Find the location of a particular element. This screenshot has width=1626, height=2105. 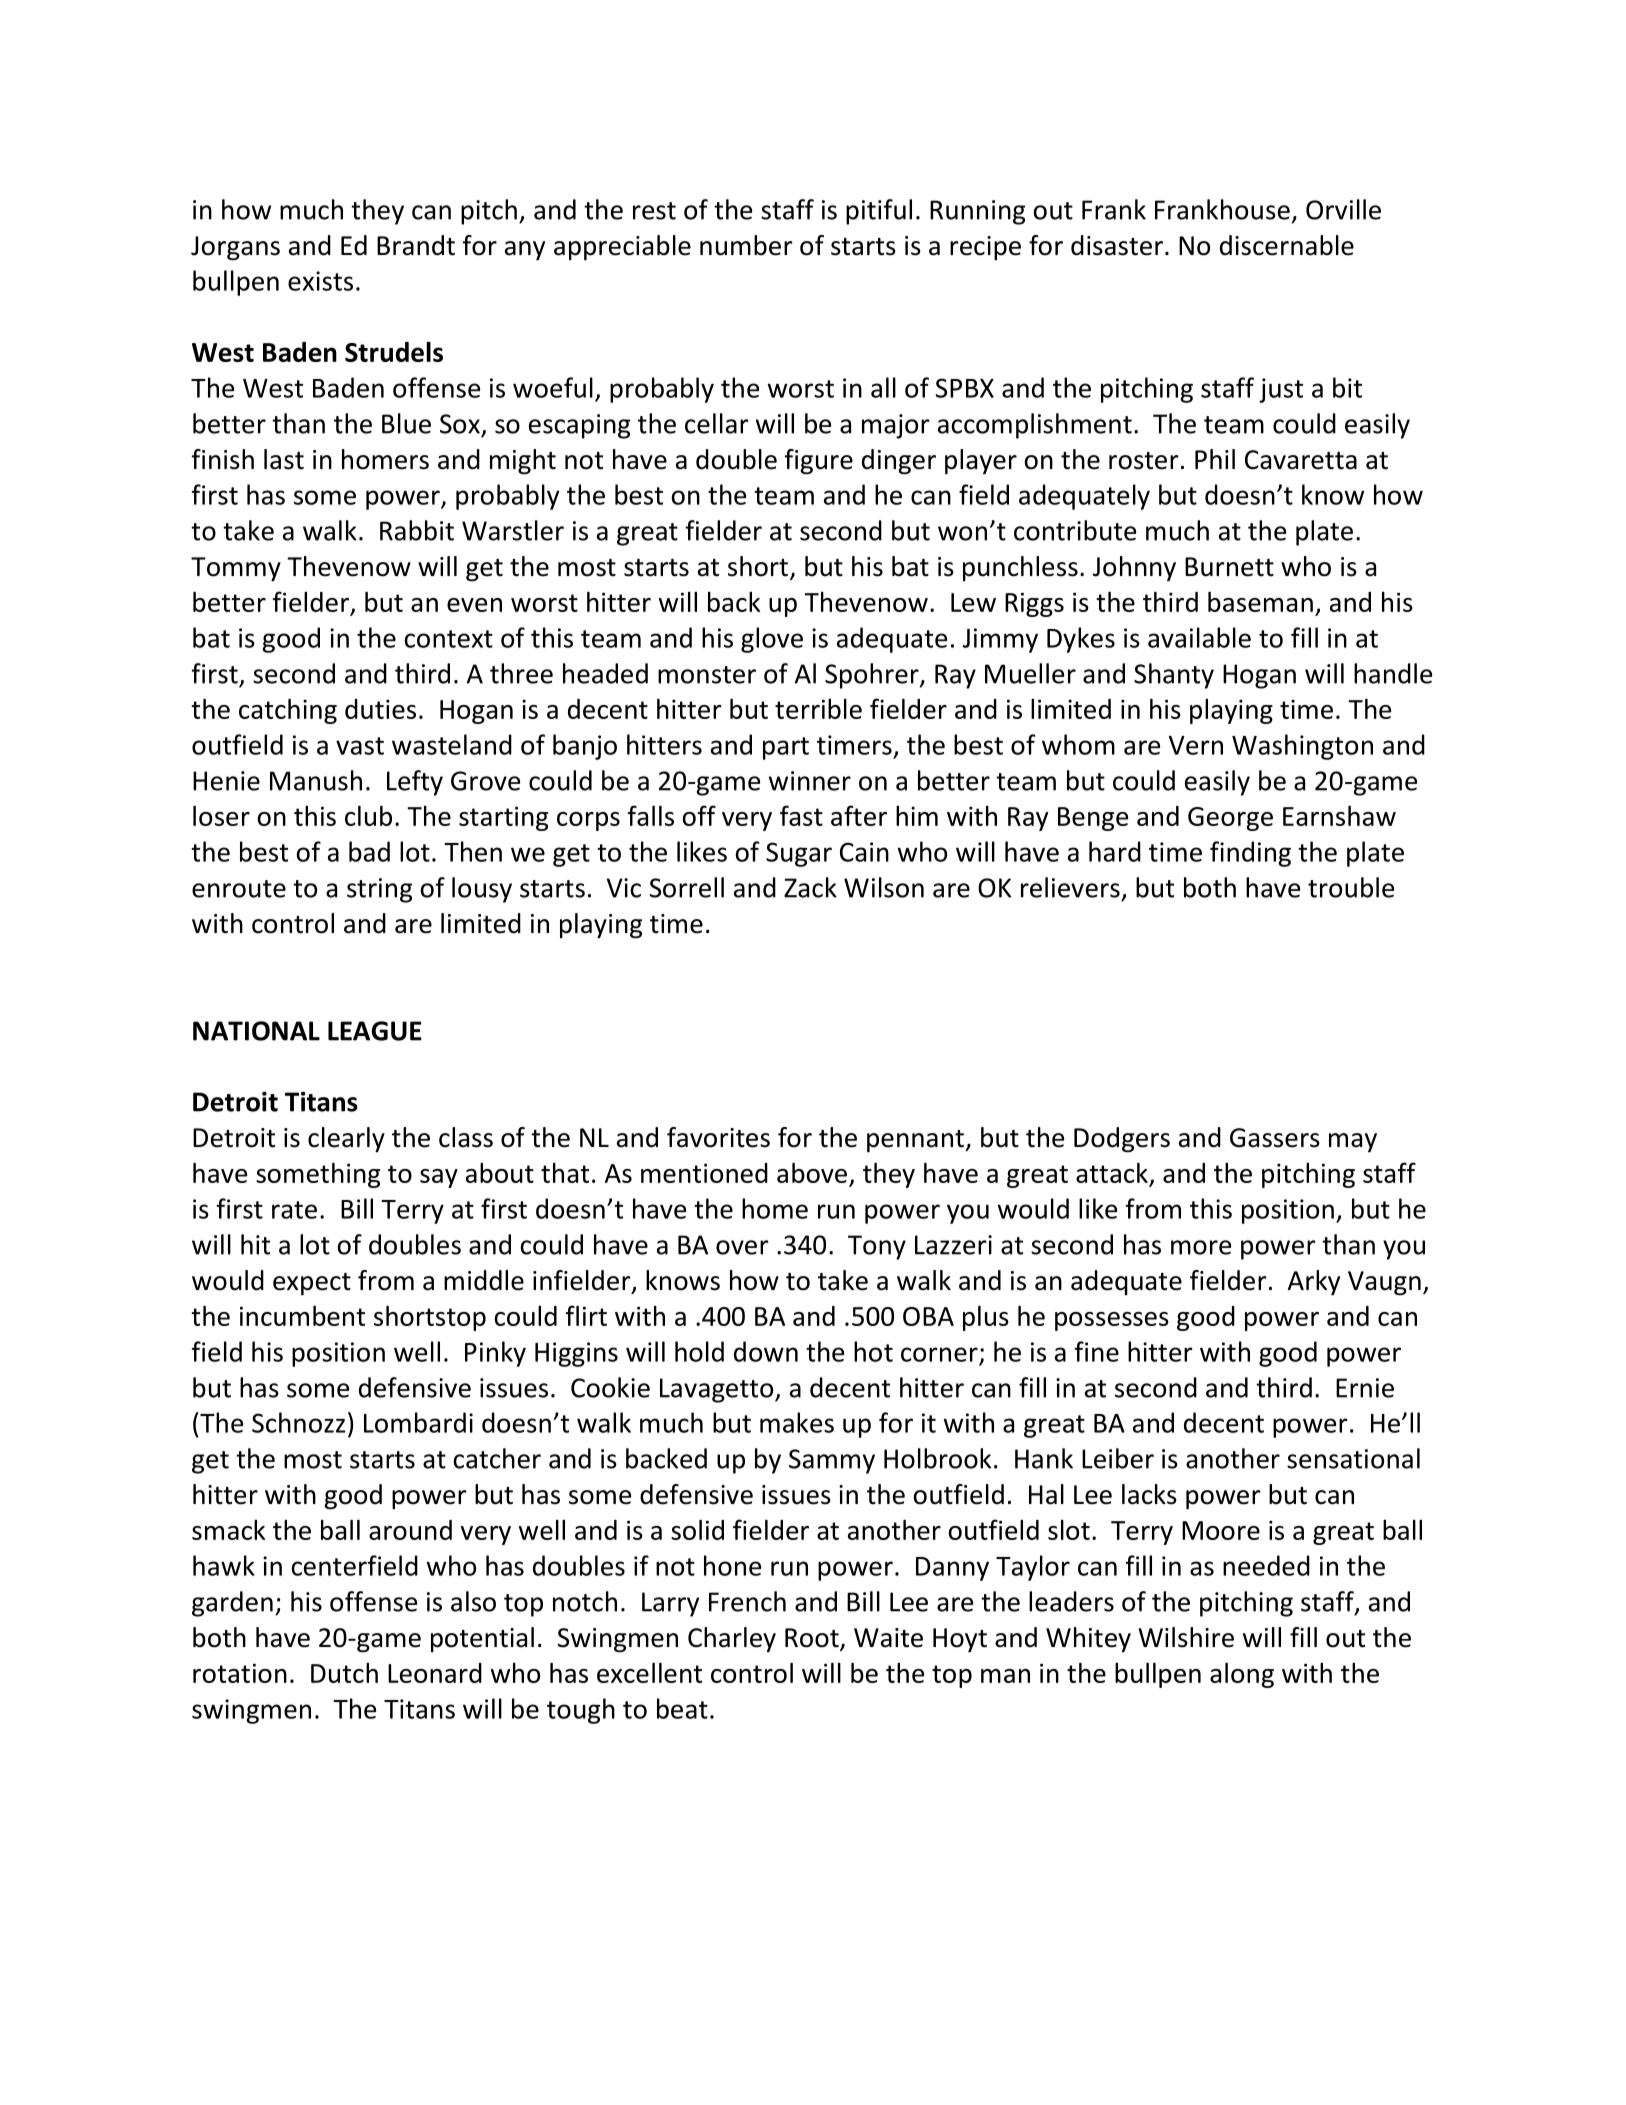

Dutch is located at coordinates (344, 1673).
